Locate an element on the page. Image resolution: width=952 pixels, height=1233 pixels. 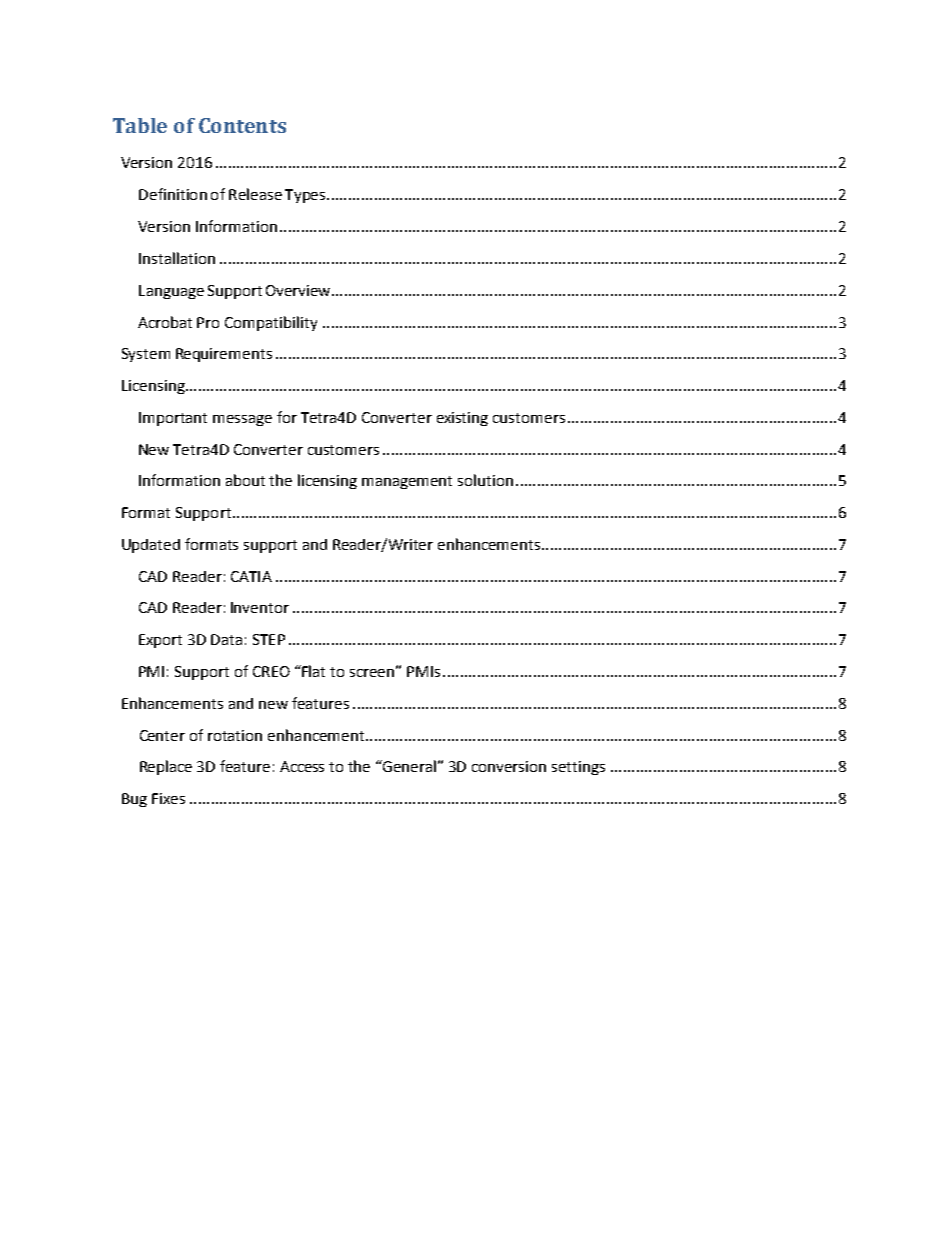
existing is located at coordinates (462, 419).
